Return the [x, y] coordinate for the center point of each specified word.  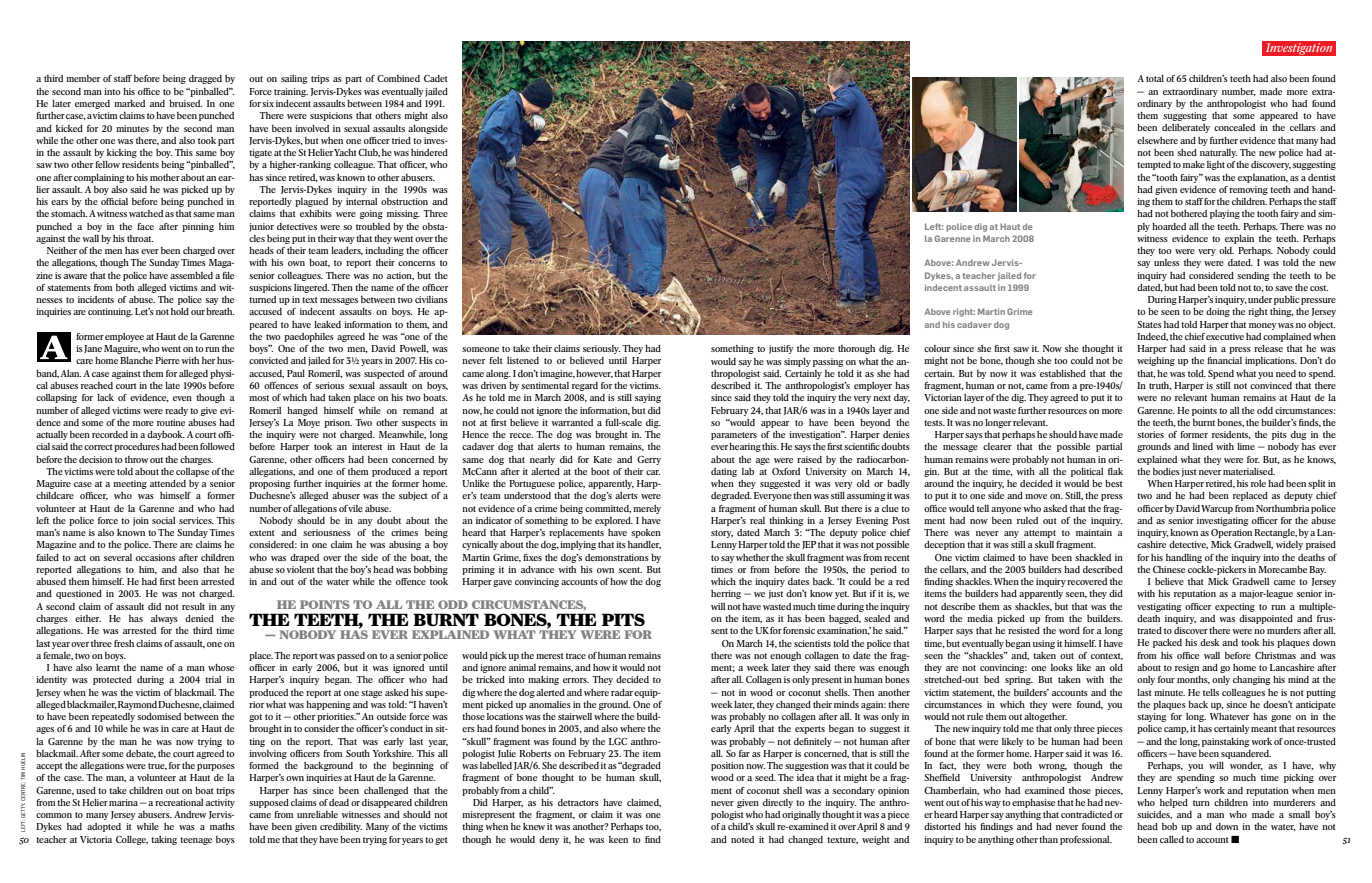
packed [1167, 643]
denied [199, 618]
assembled [191, 275]
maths [222, 826]
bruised [185, 103]
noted [742, 839]
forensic [799, 630]
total [1155, 78]
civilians [431, 299]
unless [1167, 262]
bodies [1166, 471]
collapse [192, 472]
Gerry [649, 460]
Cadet [436, 78]
